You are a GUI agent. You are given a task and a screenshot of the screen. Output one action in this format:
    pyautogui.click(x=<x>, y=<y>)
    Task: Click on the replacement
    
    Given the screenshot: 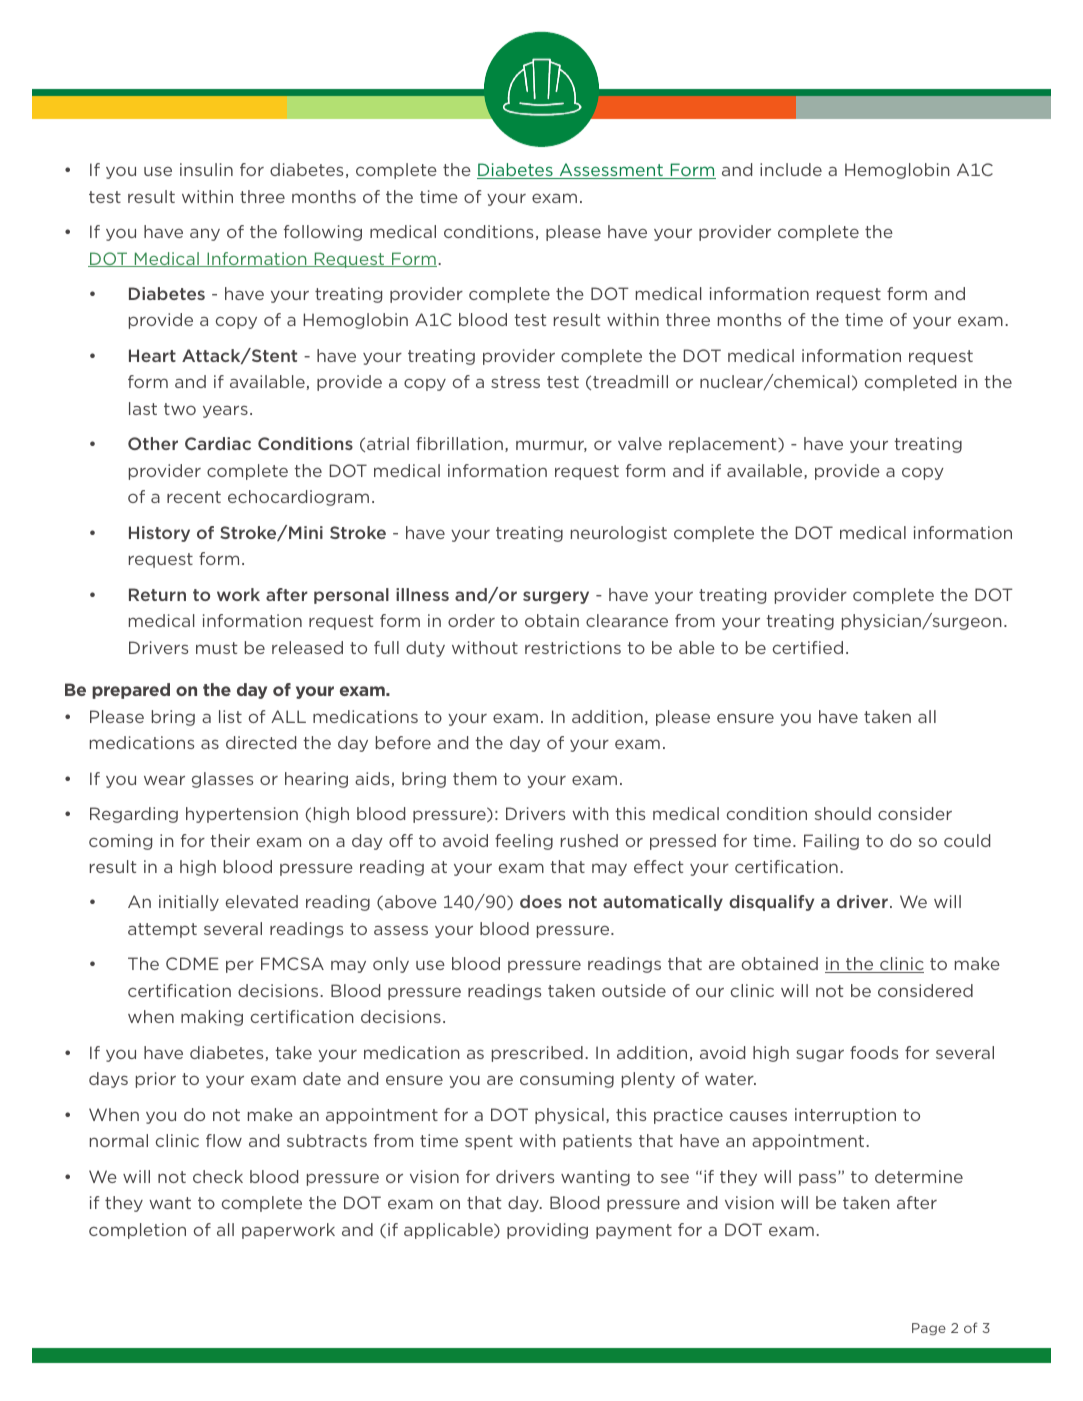 What is the action you would take?
    pyautogui.click(x=724, y=445)
